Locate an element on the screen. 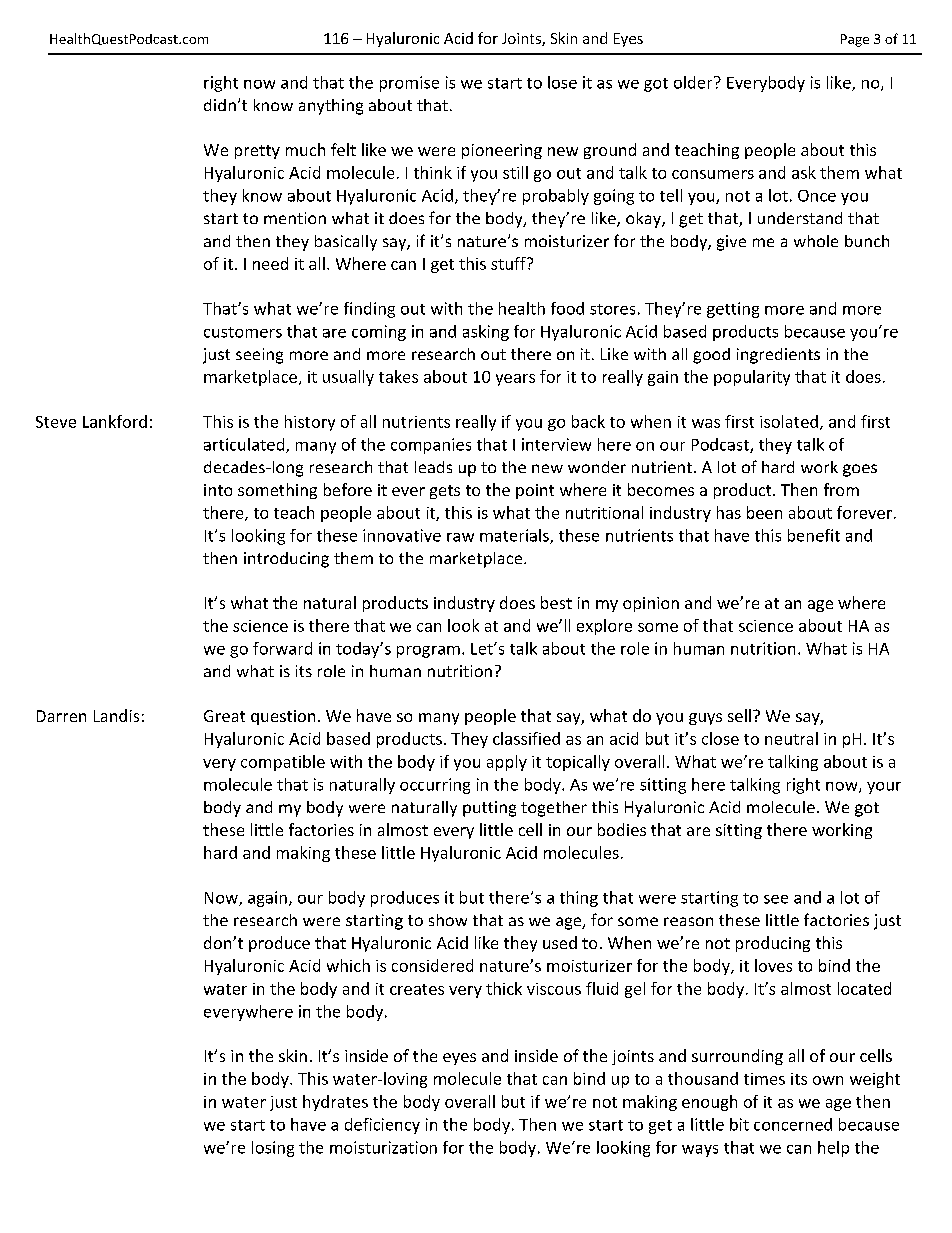 The height and width of the screenshot is (1233, 952). Page is located at coordinates (855, 40).
